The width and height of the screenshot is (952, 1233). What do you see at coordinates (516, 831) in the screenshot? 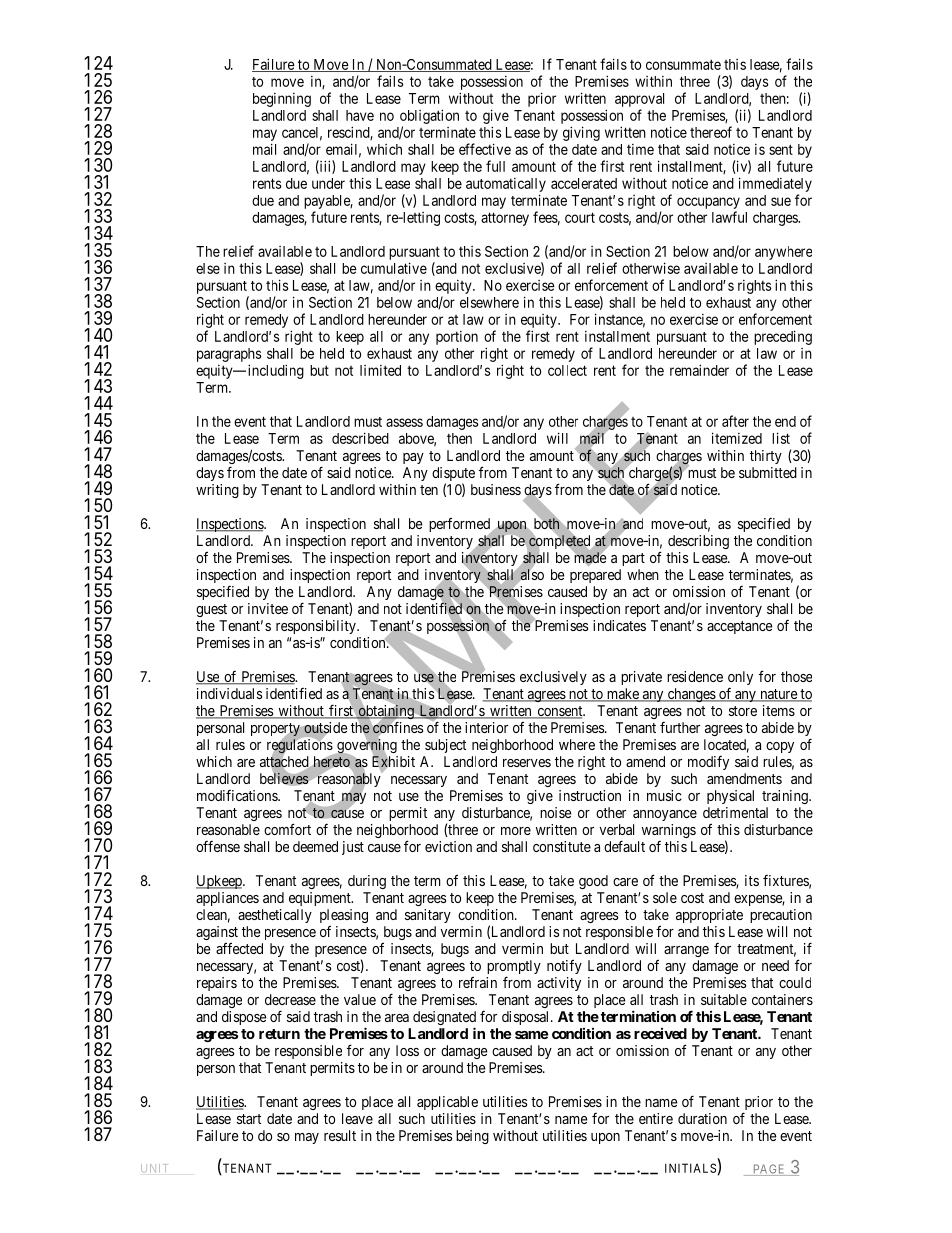
I see `more` at bounding box center [516, 831].
